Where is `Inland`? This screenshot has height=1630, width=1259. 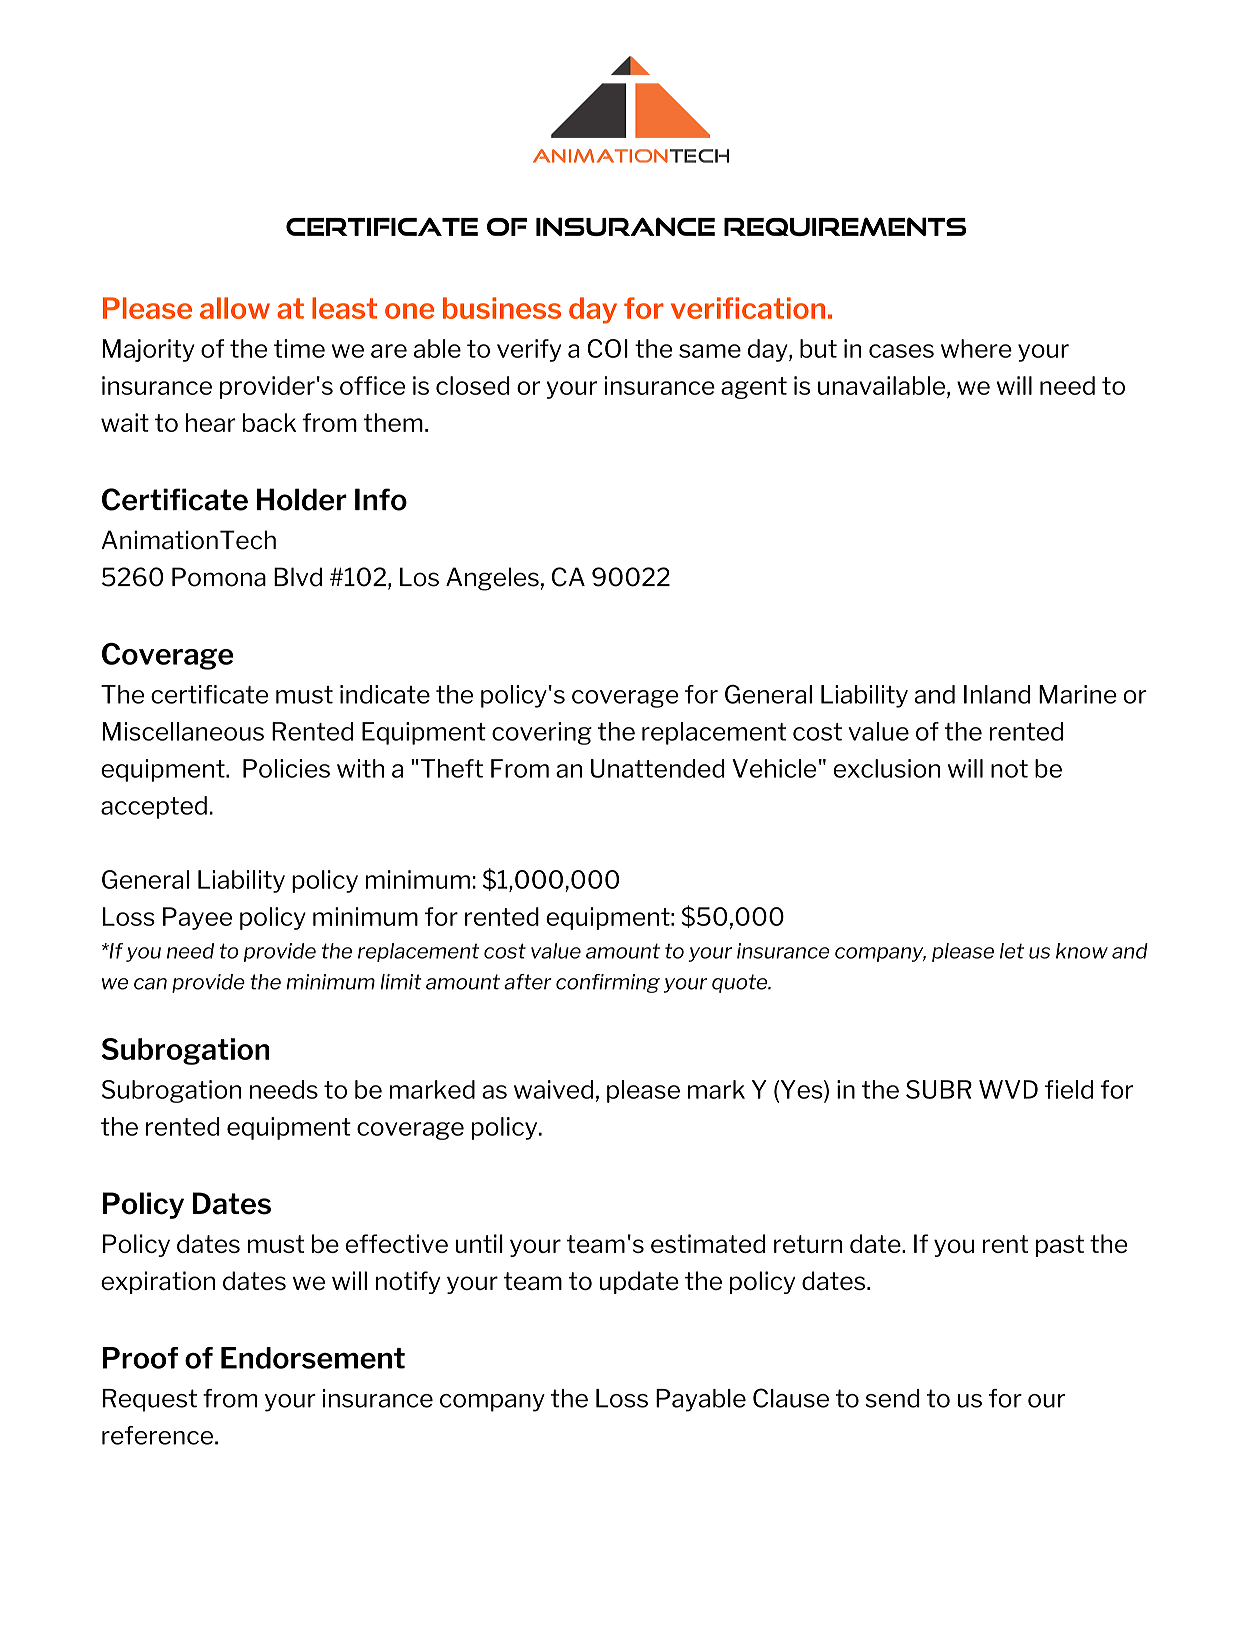
Inland is located at coordinates (997, 694).
